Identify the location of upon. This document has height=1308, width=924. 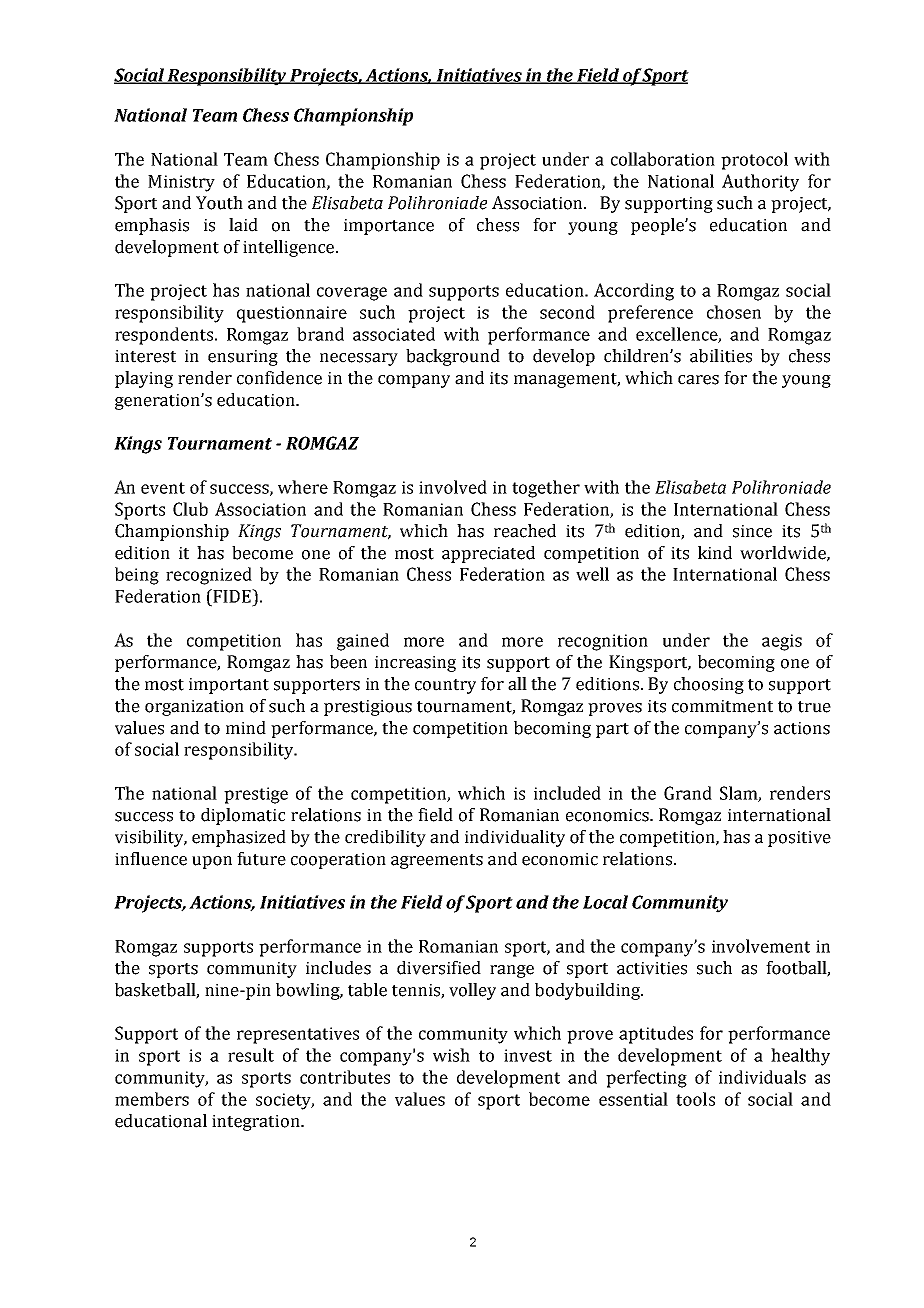
(212, 862).
